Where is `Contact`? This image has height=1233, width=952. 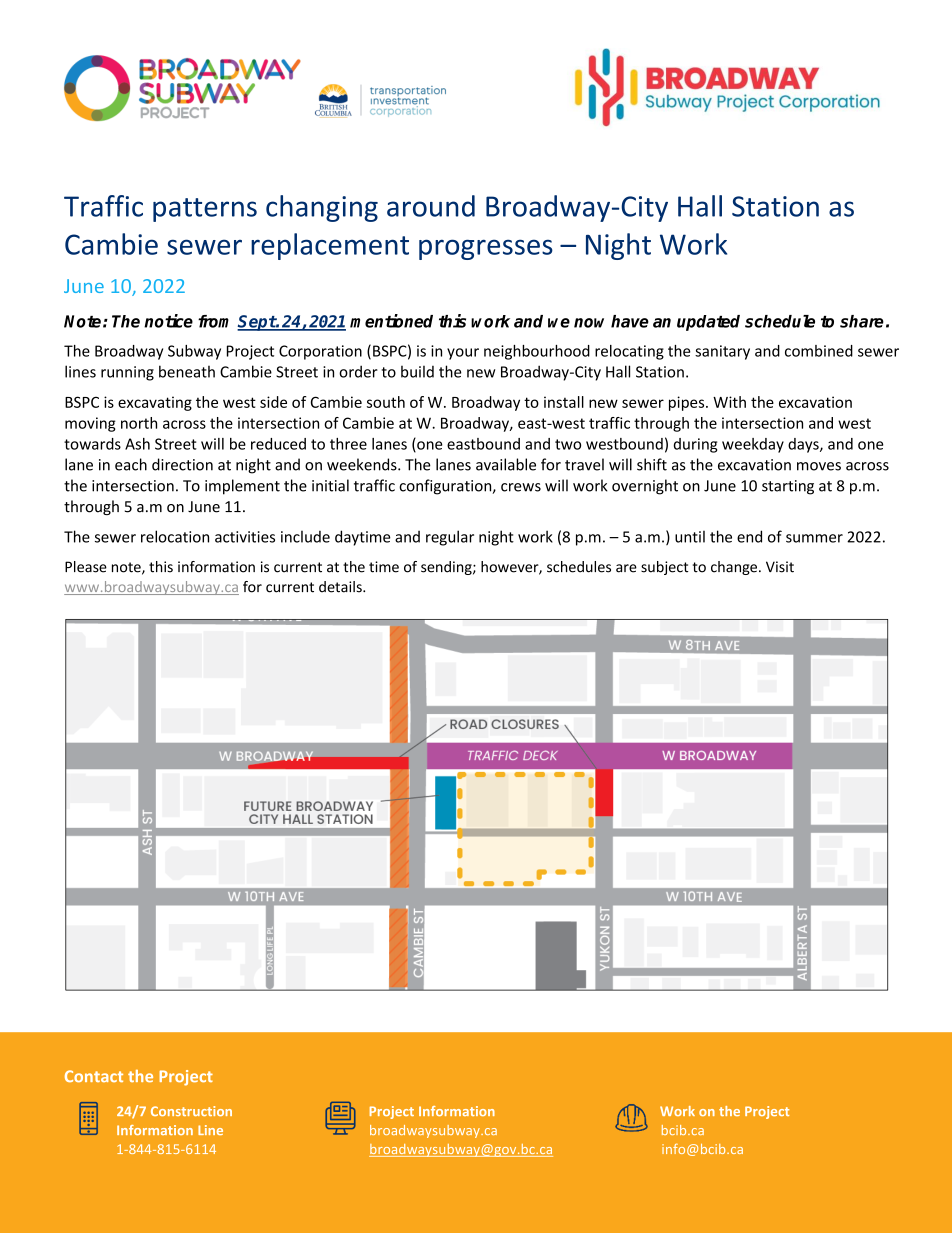
Contact is located at coordinates (94, 1076).
